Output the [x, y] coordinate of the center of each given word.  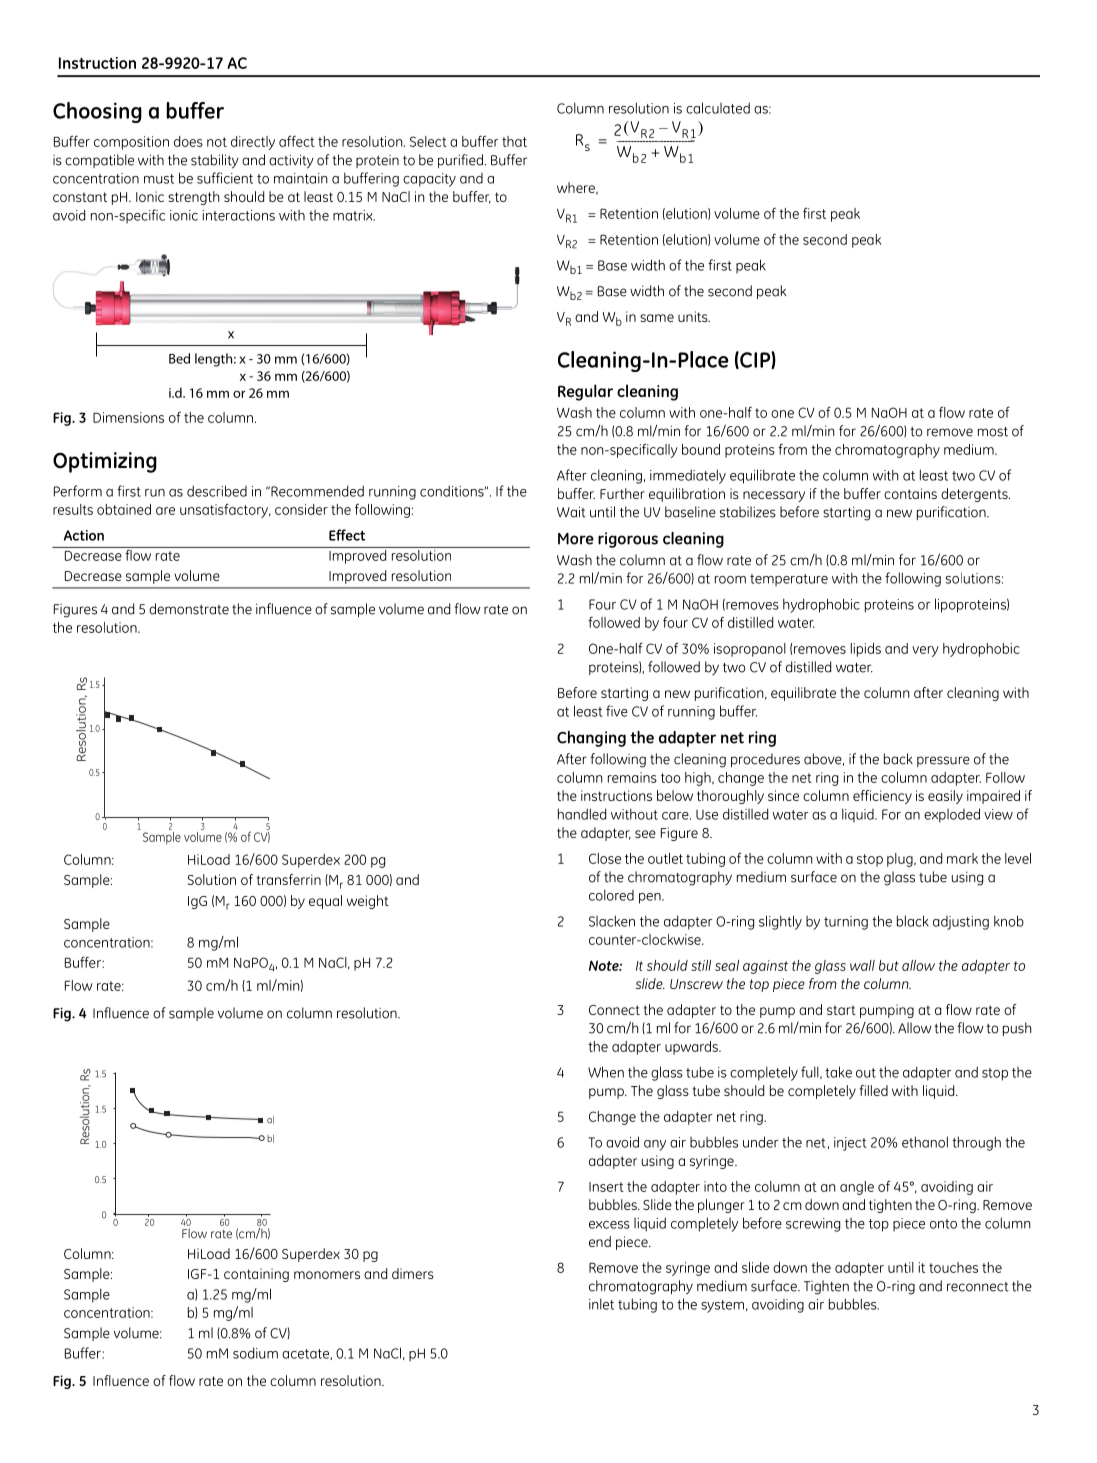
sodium [255, 1353]
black [913, 921]
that [514, 141]
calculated [718, 108]
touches [953, 1267]
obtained [124, 509]
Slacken [612, 921]
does [188, 141]
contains [910, 493]
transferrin [289, 879]
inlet [601, 1304]
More [576, 539]
